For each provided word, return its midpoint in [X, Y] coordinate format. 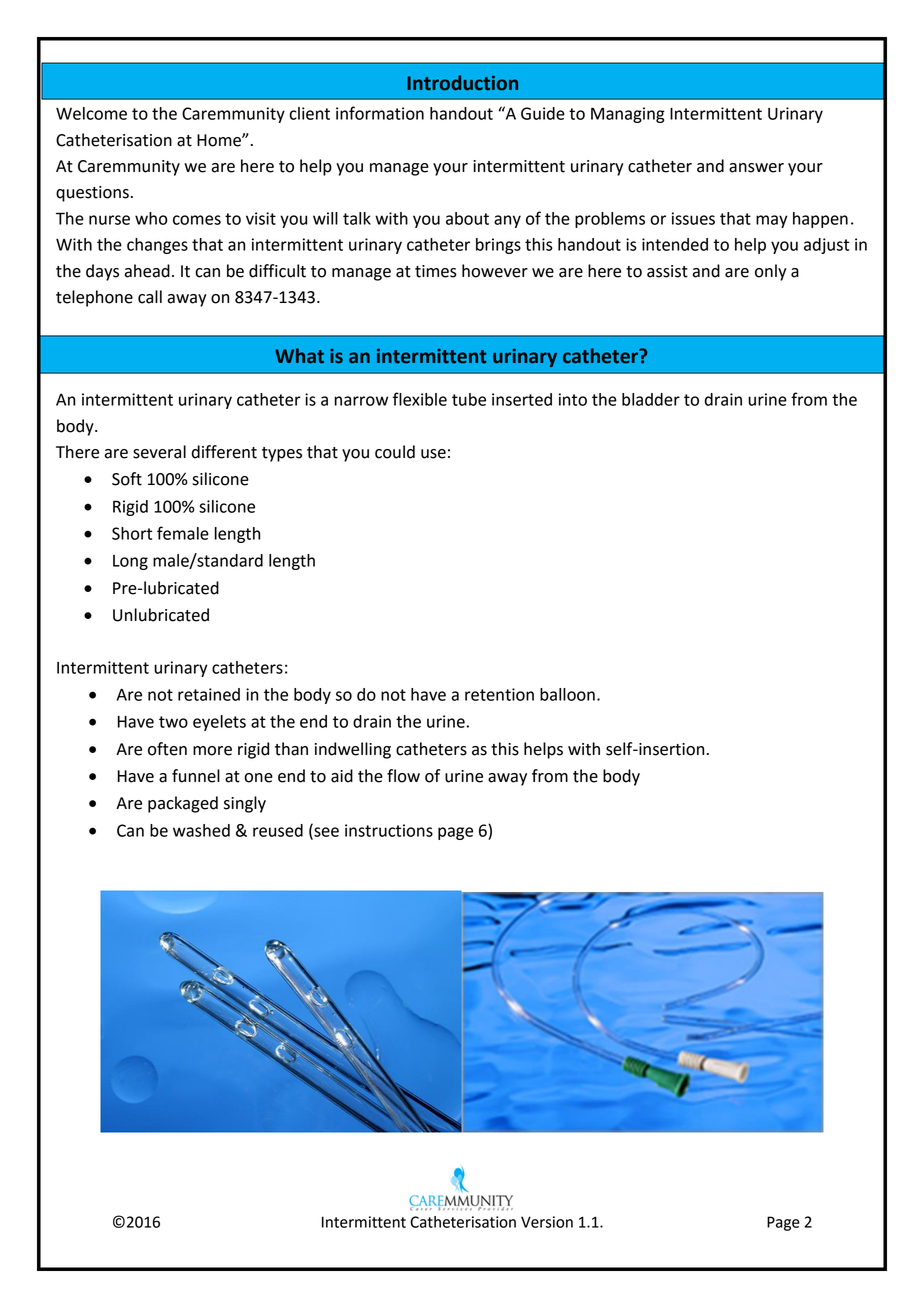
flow [403, 776]
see [325, 833]
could [395, 452]
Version [547, 1222]
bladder [651, 399]
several [159, 452]
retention [499, 694]
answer [756, 168]
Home [220, 140]
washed [201, 830]
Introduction [462, 83]
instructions [389, 830]
